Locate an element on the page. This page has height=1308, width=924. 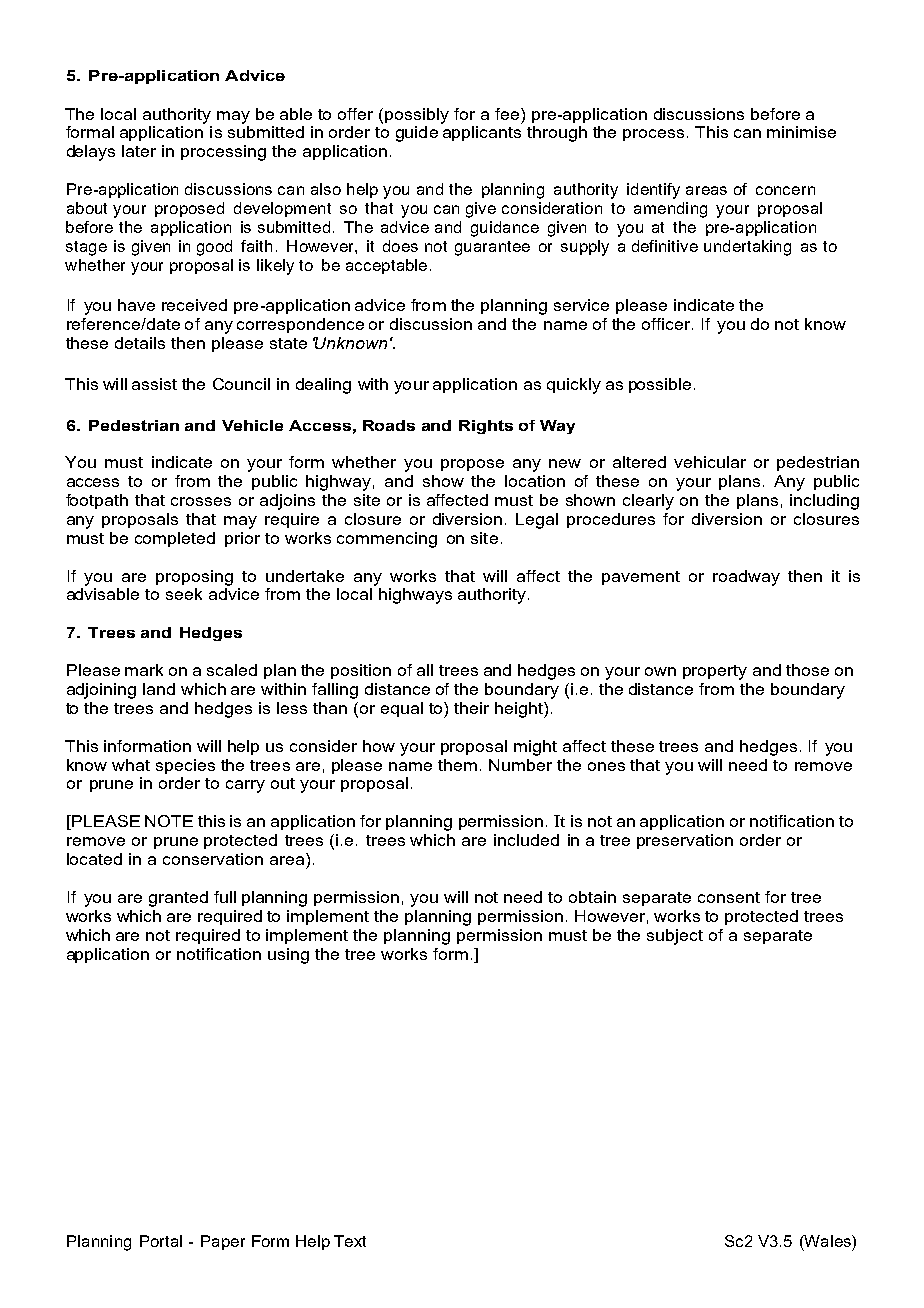
subject is located at coordinates (675, 937).
